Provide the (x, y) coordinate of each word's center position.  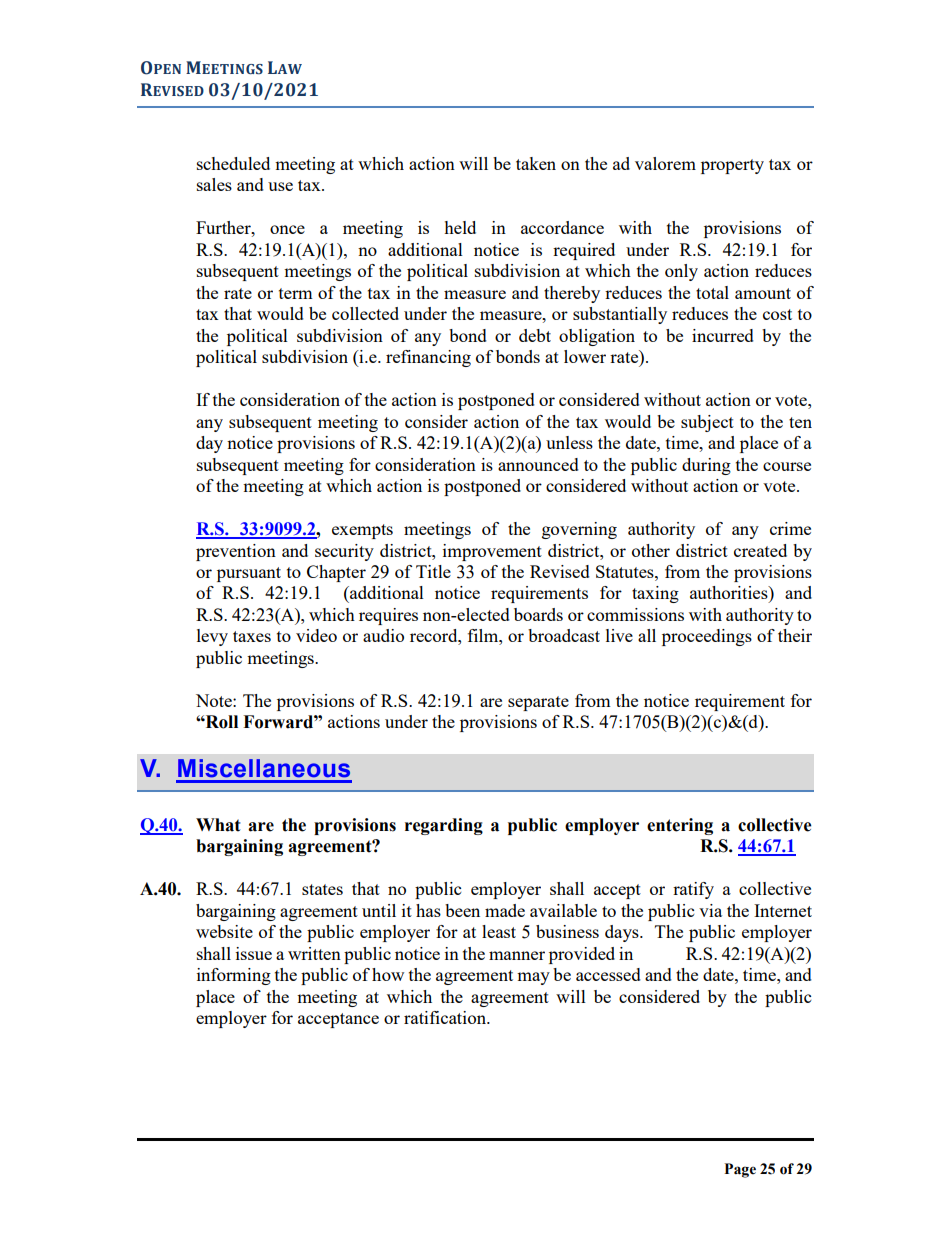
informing (234, 976)
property (732, 166)
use (280, 186)
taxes (252, 636)
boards (538, 614)
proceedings (707, 637)
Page (740, 1170)
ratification (446, 1017)
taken (536, 163)
